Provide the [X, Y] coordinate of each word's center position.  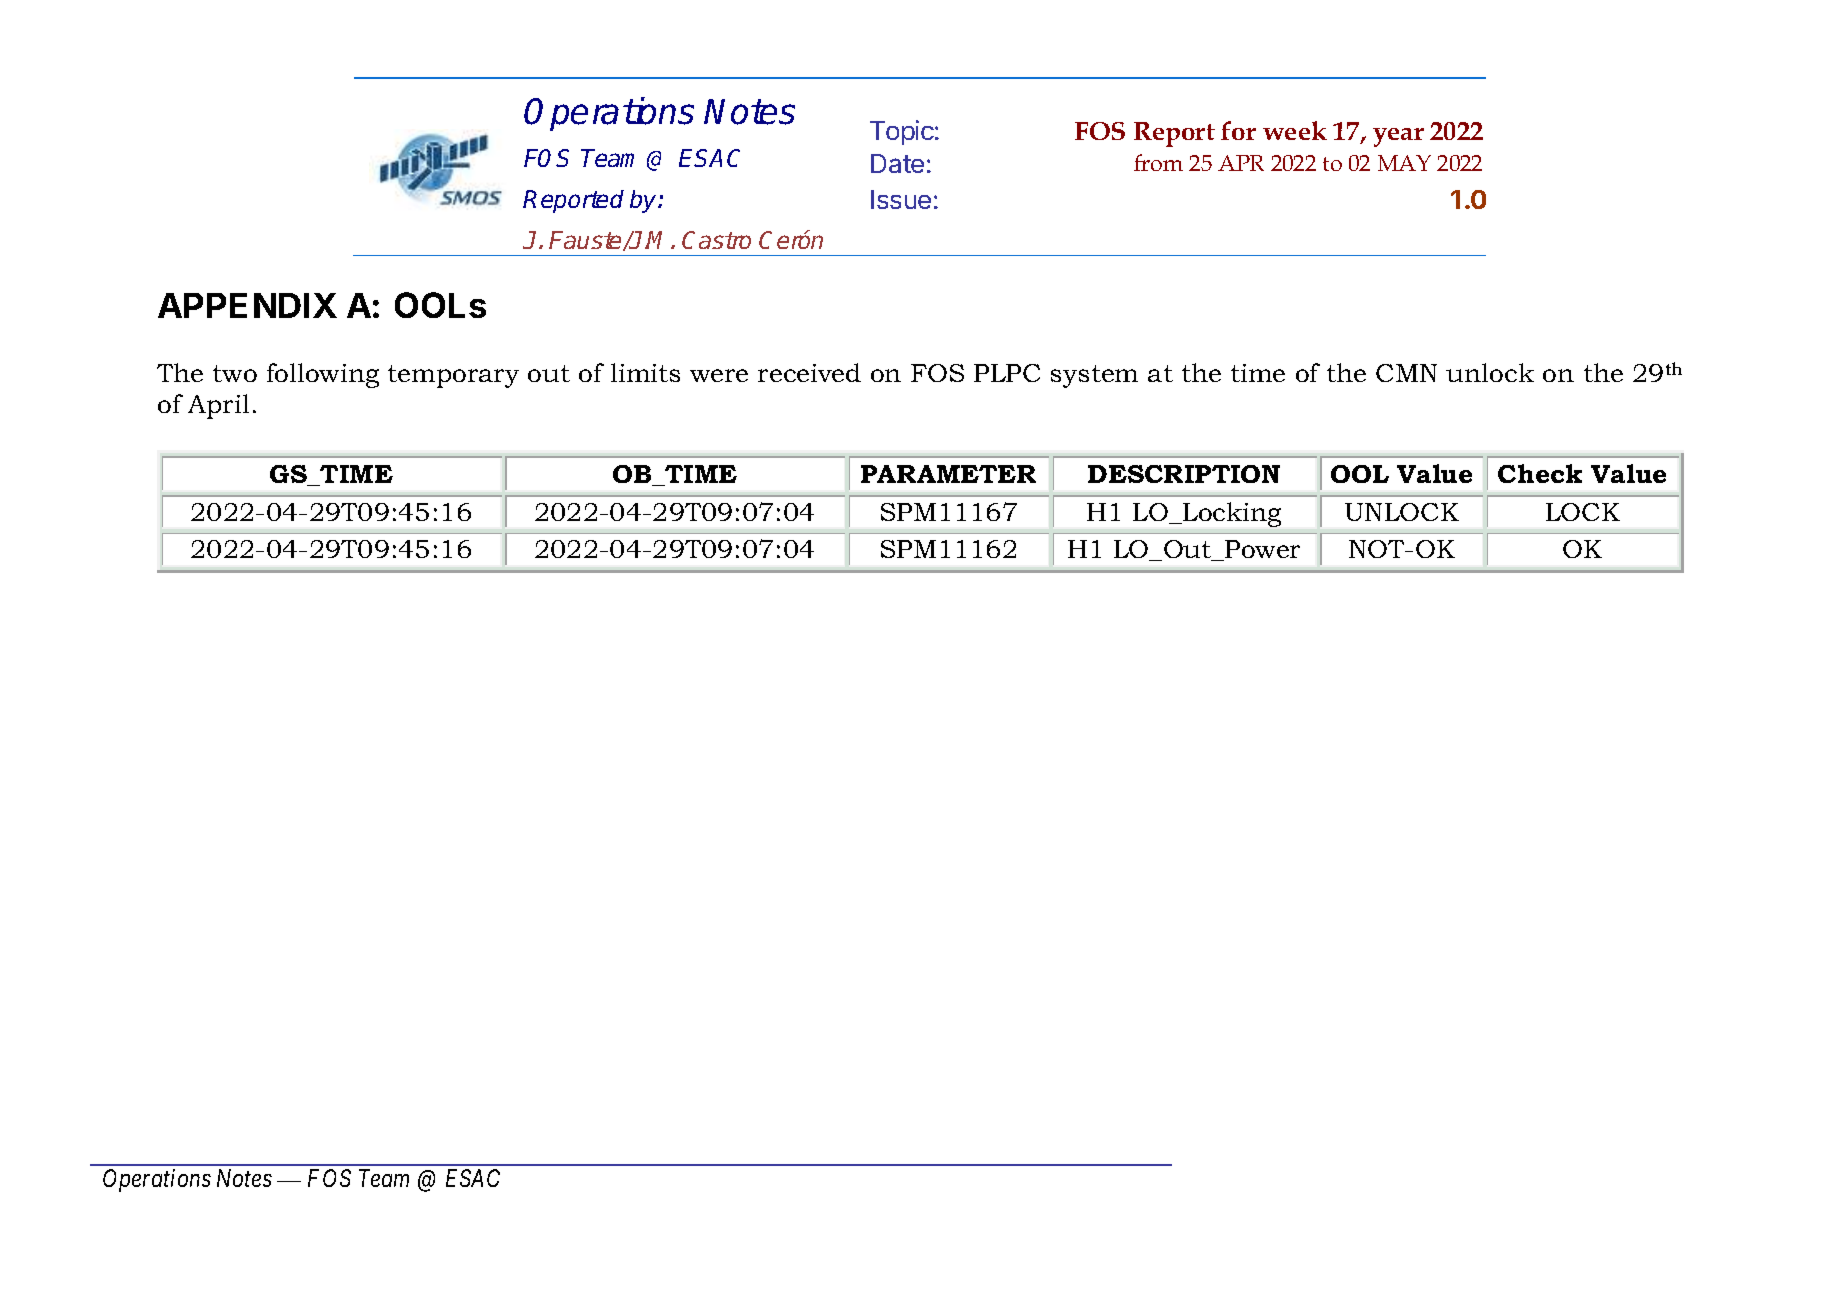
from [1158, 162]
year [1398, 137]
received [809, 372]
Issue [901, 199]
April [218, 406]
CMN [1406, 373]
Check [1540, 473]
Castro [716, 240]
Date [897, 163]
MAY [1404, 163]
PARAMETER [948, 474]
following [323, 375]
